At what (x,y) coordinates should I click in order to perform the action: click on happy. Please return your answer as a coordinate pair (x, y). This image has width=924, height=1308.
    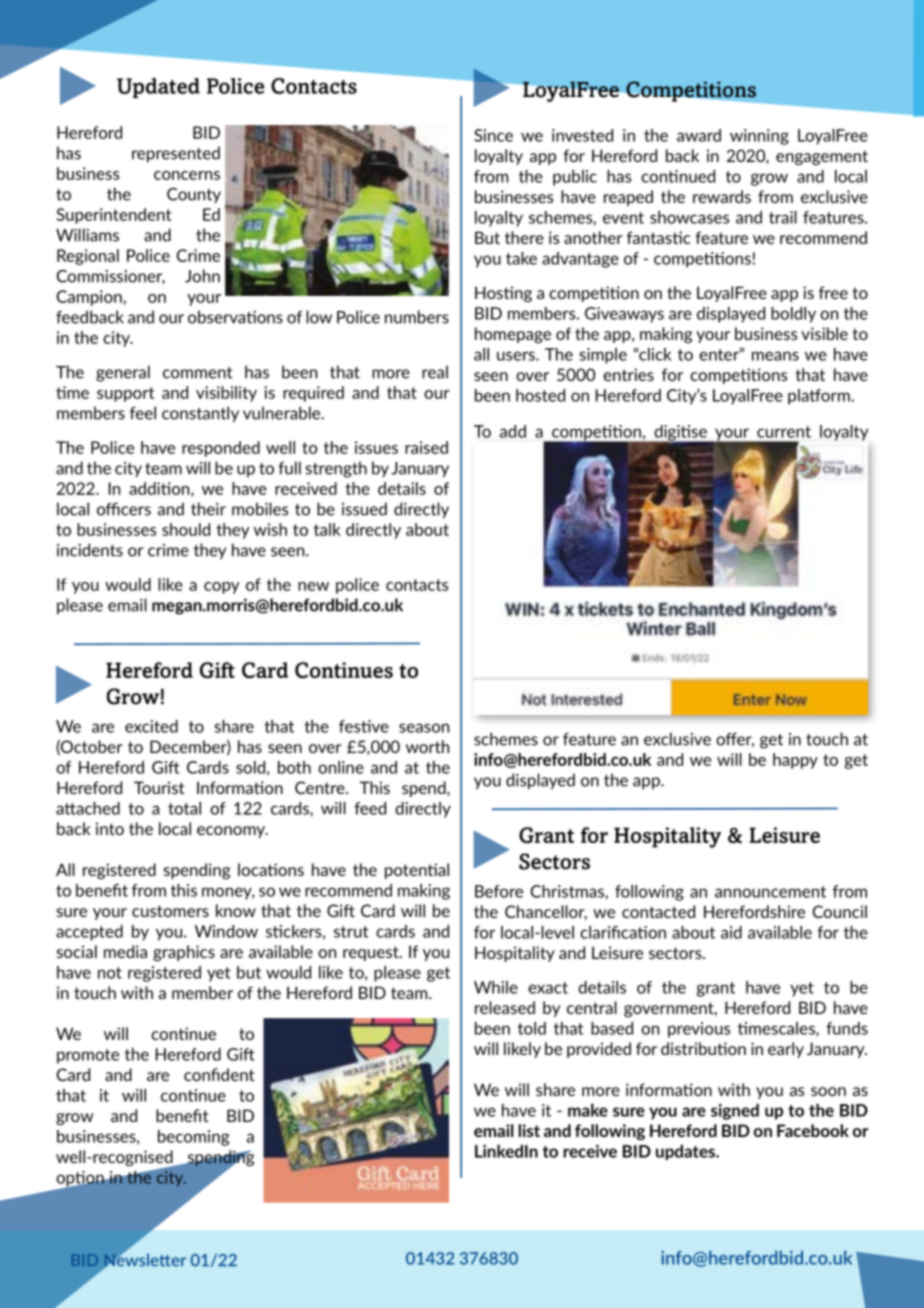
    Looking at the image, I should click on (795, 761).
